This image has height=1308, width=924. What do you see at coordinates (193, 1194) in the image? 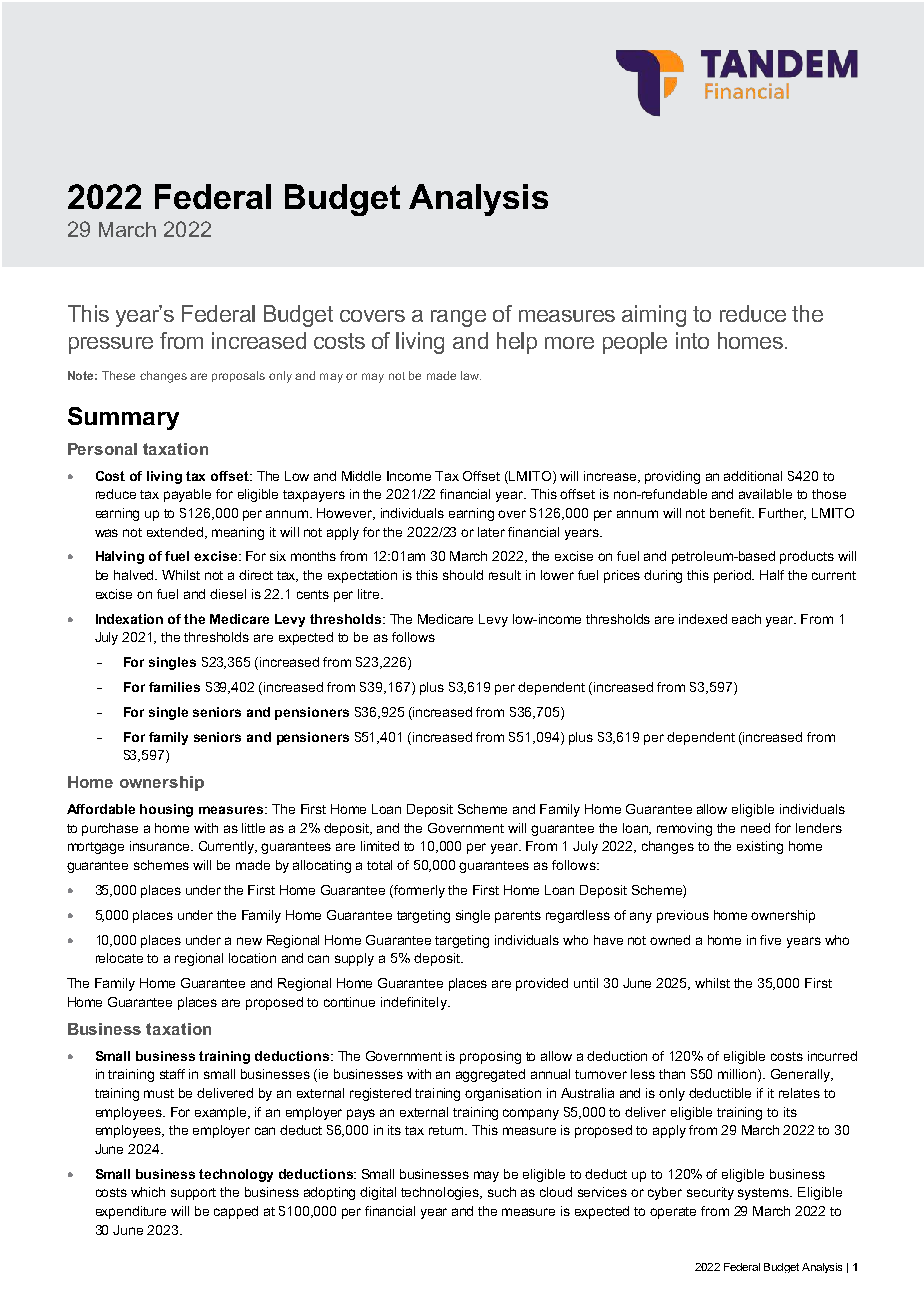
I see `support` at bounding box center [193, 1194].
